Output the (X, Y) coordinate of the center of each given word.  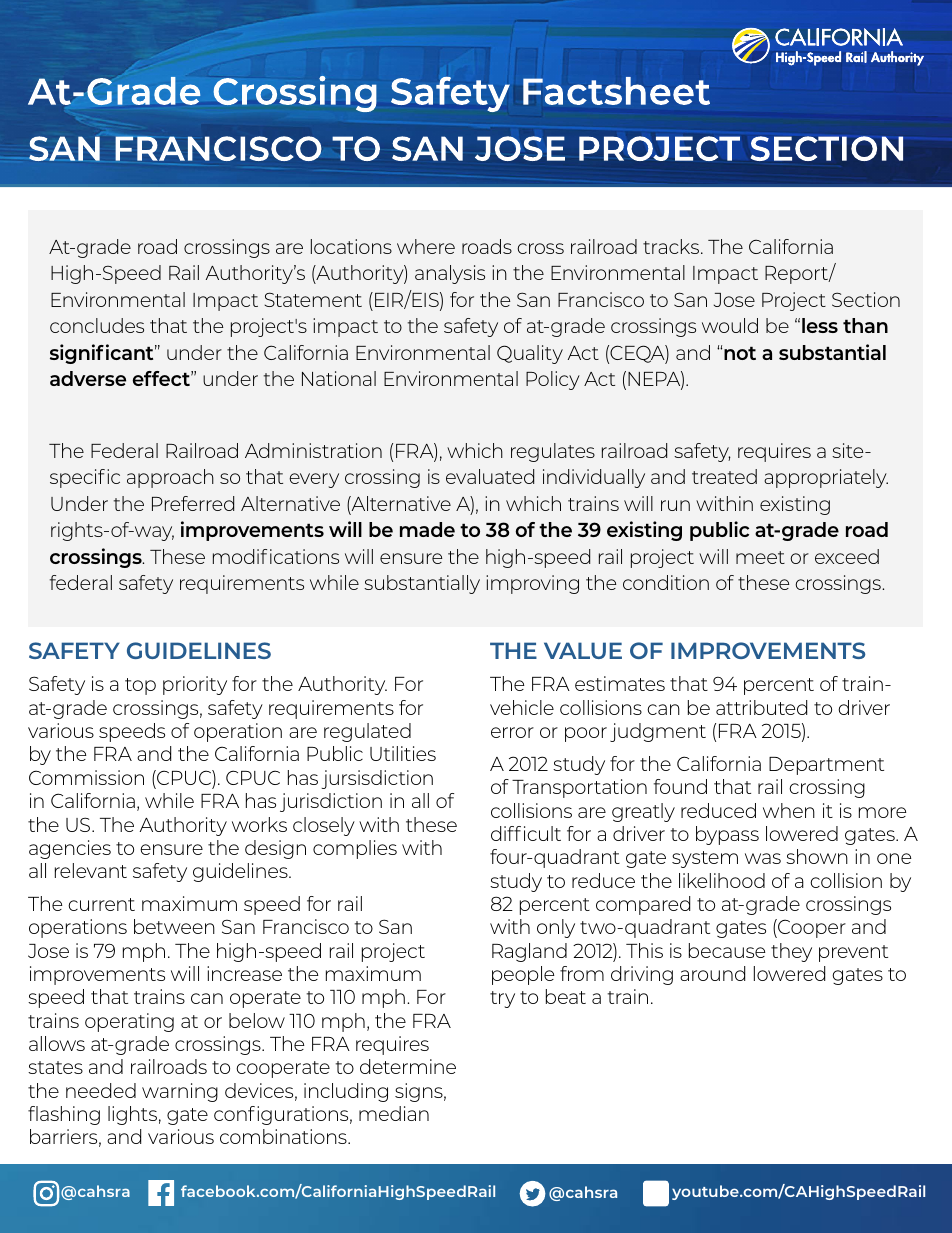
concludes (97, 325)
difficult (526, 833)
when (789, 810)
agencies (70, 849)
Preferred (193, 503)
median (394, 1113)
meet (760, 557)
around (712, 973)
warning (180, 1092)
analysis (450, 274)
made (427, 529)
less (820, 325)
